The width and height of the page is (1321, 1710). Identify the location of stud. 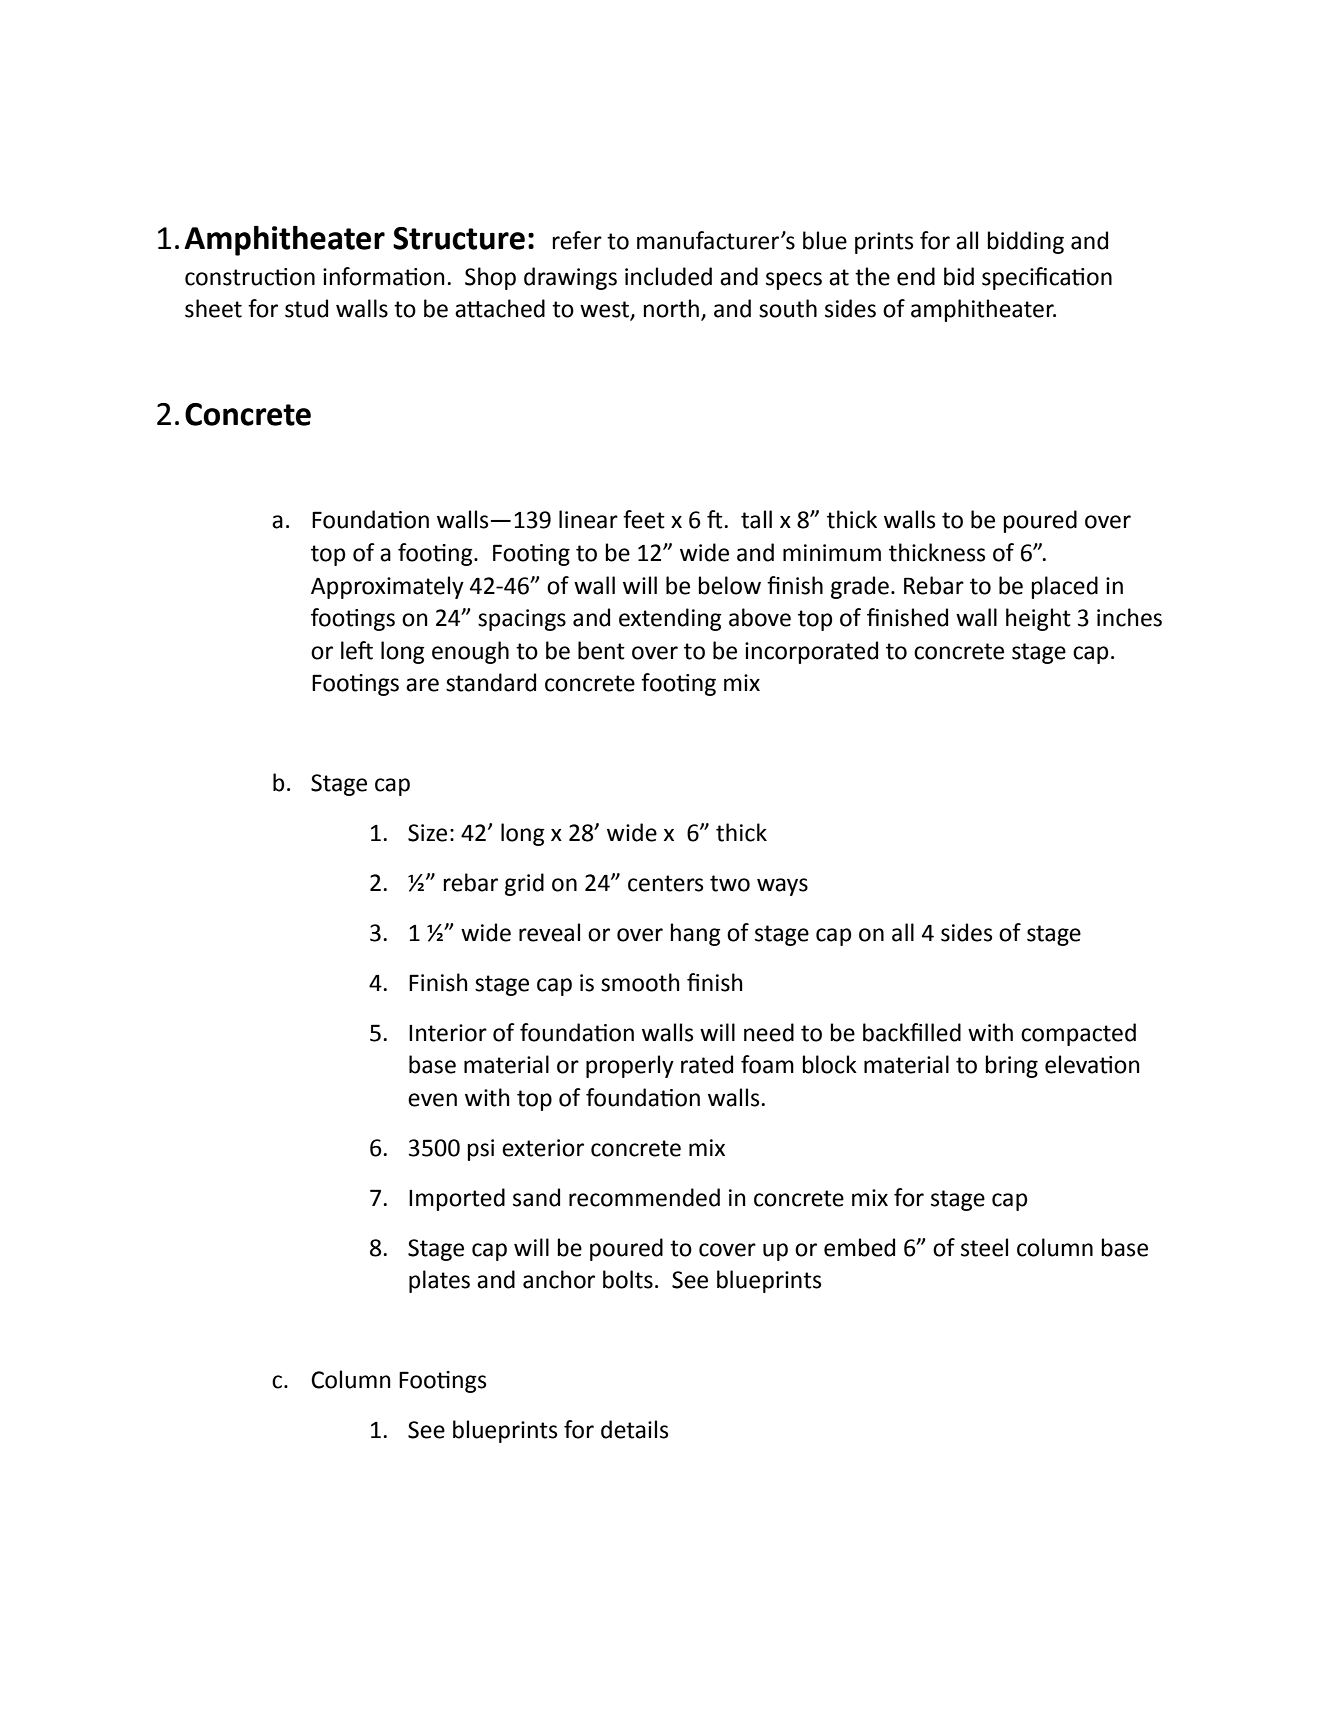
(306, 308).
